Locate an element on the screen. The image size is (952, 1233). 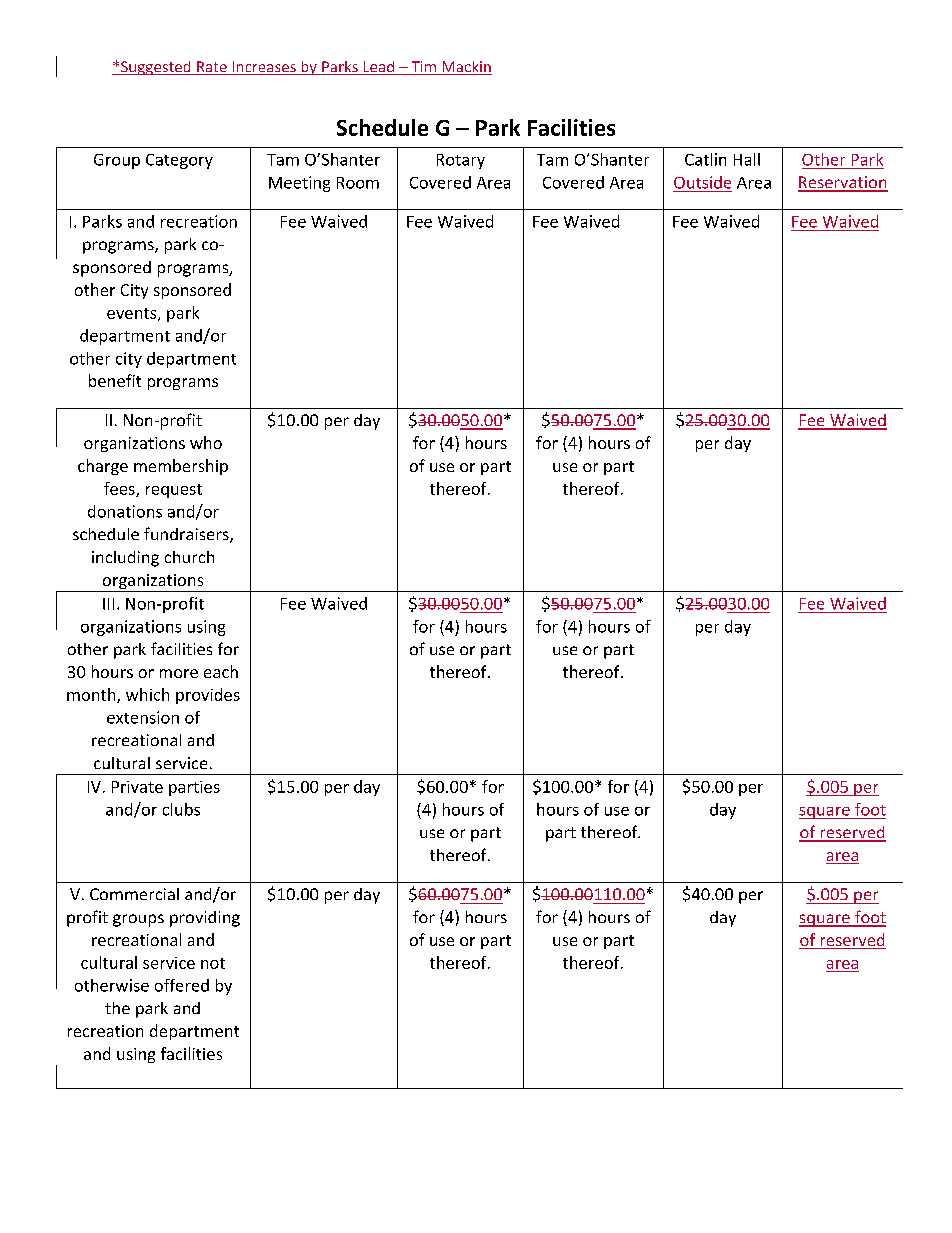
Hall is located at coordinates (747, 159).
